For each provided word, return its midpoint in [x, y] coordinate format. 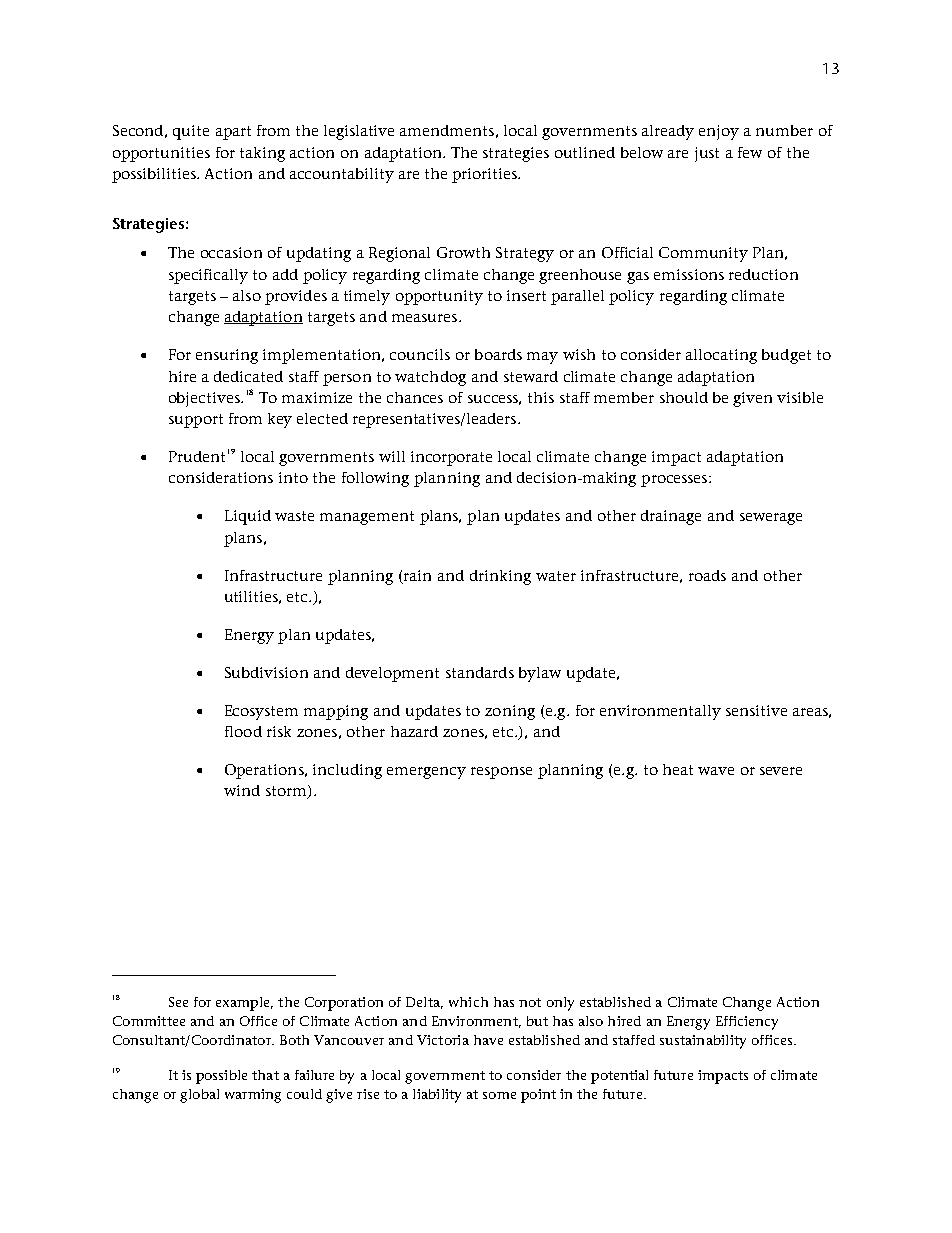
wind [242, 790]
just [707, 154]
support [196, 421]
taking [262, 154]
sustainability [703, 1042]
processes [675, 481]
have [488, 1040]
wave [716, 771]
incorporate [451, 458]
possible [221, 1077]
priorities [485, 175]
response [501, 773]
